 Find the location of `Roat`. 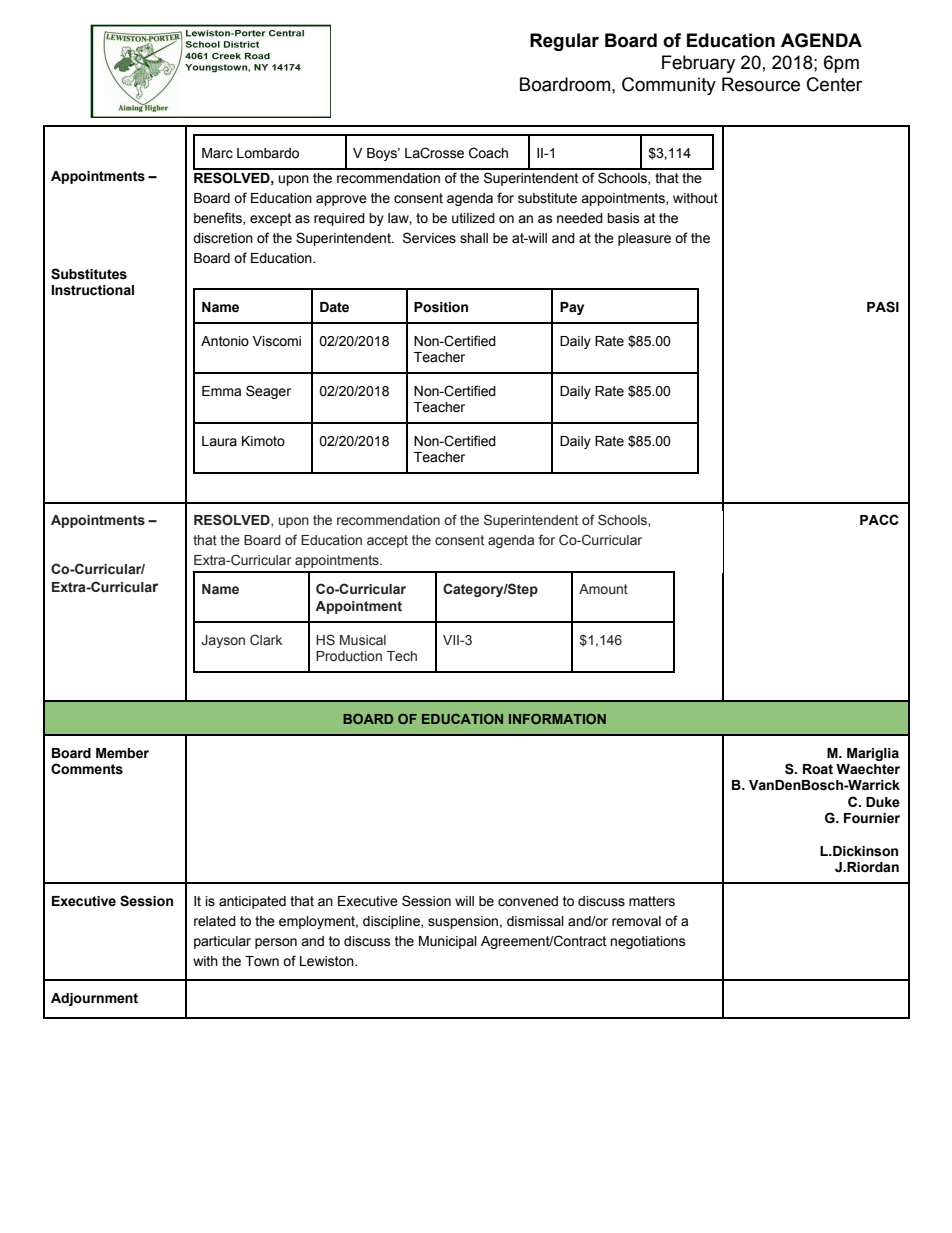

Roat is located at coordinates (818, 769).
